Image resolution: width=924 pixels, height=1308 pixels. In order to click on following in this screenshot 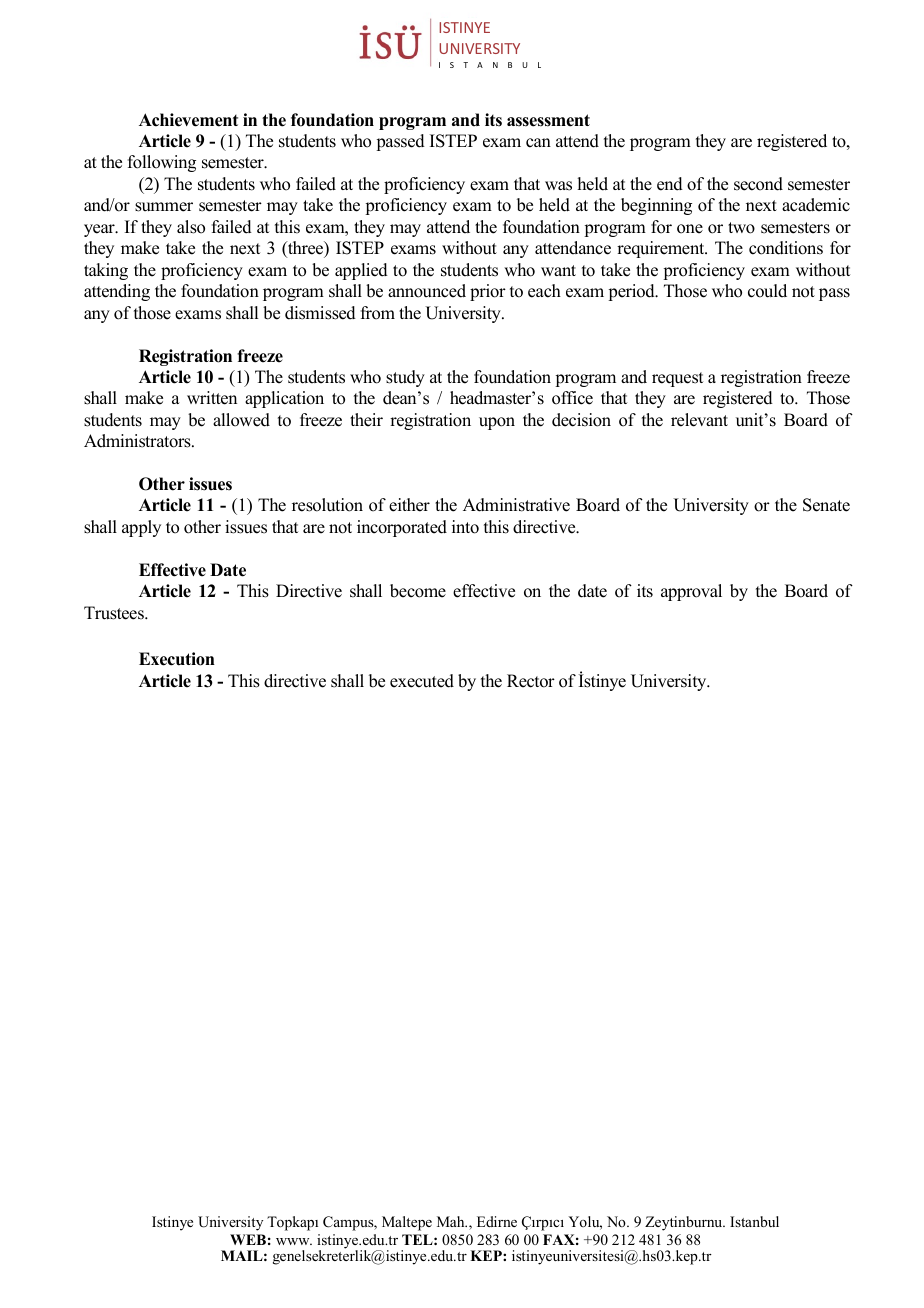, I will do `click(162, 163)`.
